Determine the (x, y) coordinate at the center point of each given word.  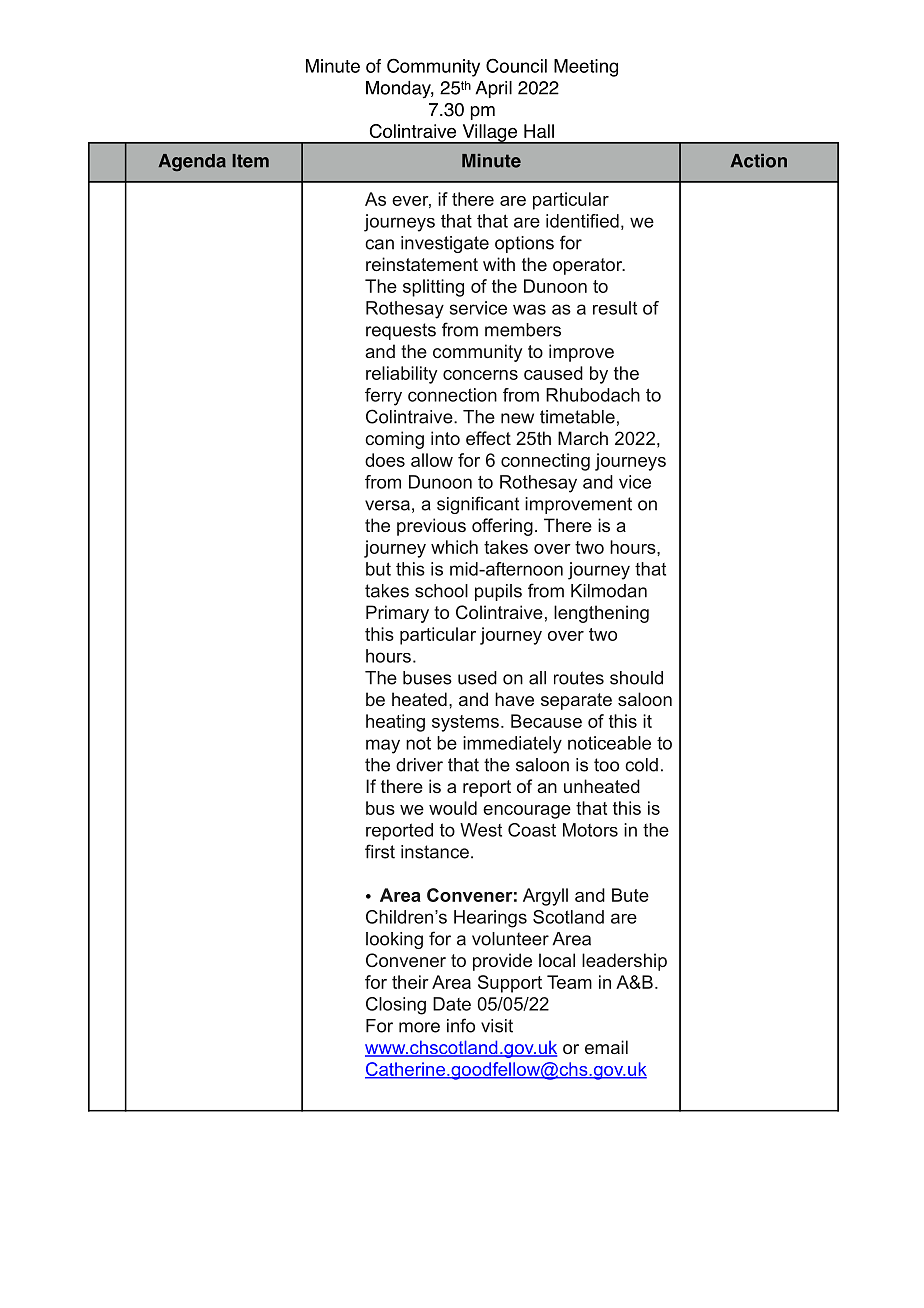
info (461, 1025)
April (493, 89)
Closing (396, 1006)
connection (452, 395)
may (383, 746)
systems (465, 723)
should (636, 678)
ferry (383, 397)
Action (759, 161)
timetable (577, 417)
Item (250, 161)
